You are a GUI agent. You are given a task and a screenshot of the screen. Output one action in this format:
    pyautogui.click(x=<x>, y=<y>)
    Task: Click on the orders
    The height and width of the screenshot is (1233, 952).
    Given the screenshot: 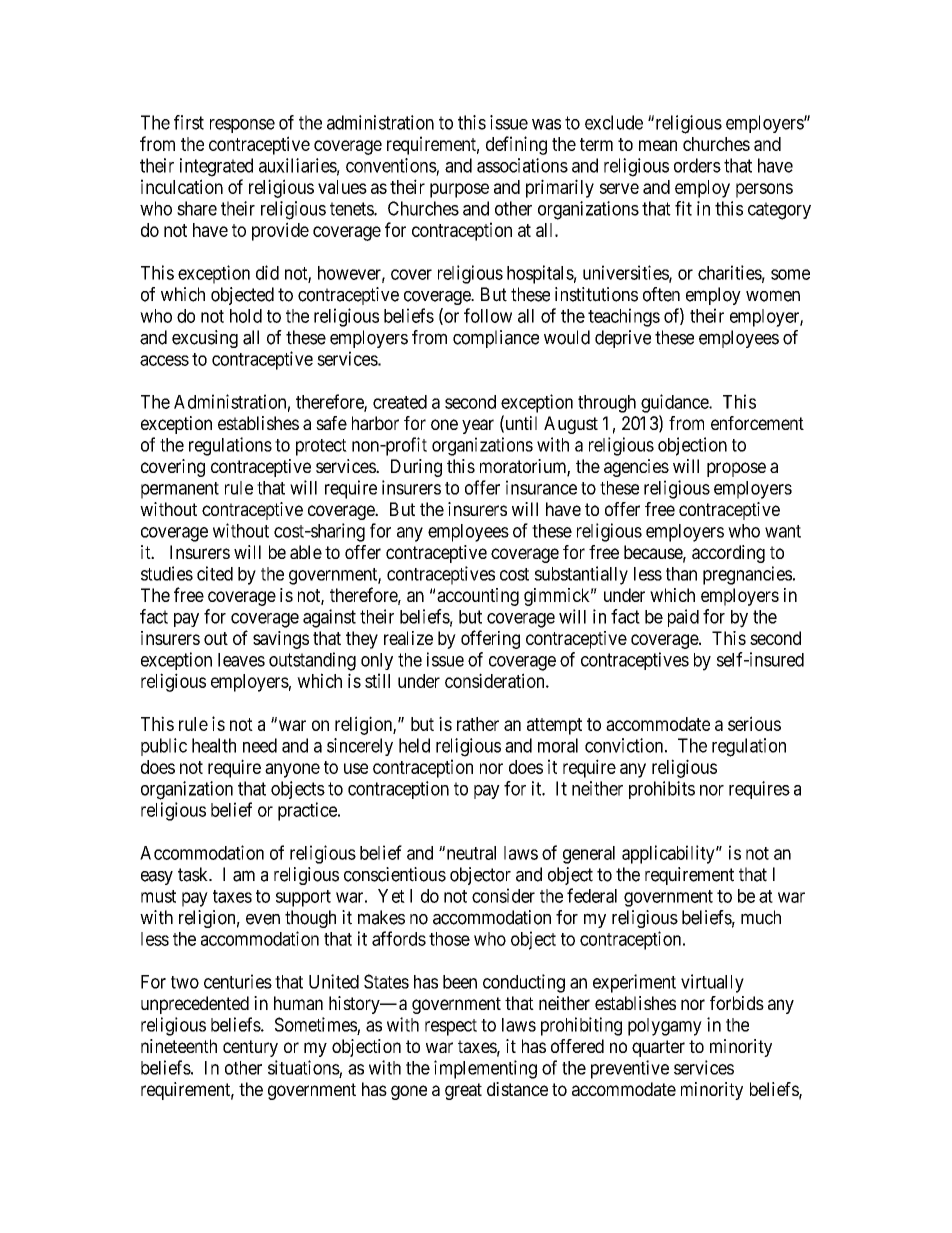 What is the action you would take?
    pyautogui.click(x=697, y=165)
